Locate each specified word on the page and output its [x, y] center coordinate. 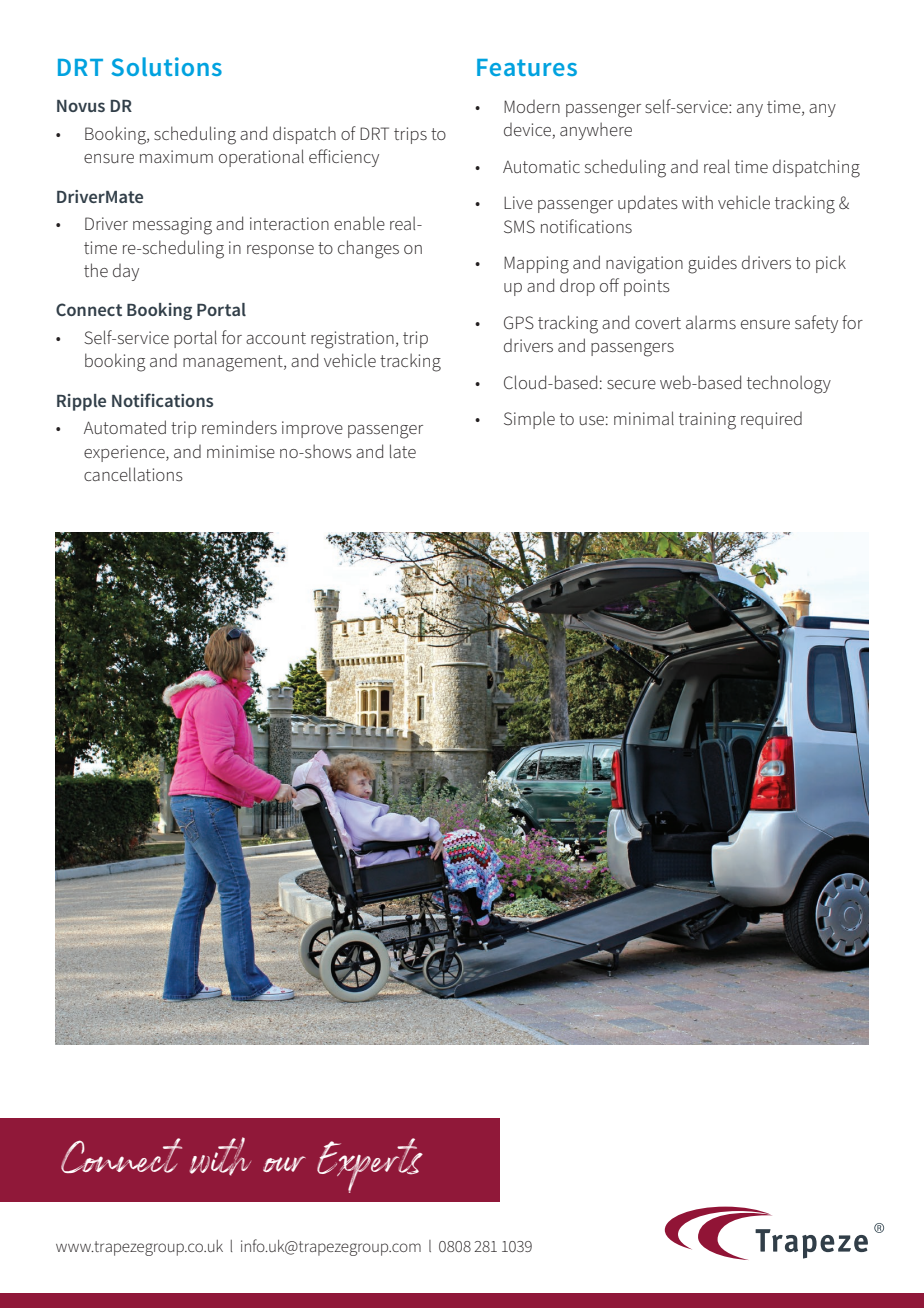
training [707, 421]
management [234, 363]
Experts [370, 1165]
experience [125, 453]
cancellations [133, 474]
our [284, 1164]
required [771, 420]
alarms [711, 322]
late [403, 451]
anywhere [596, 131]
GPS [519, 323]
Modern [532, 106]
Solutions [166, 66]
